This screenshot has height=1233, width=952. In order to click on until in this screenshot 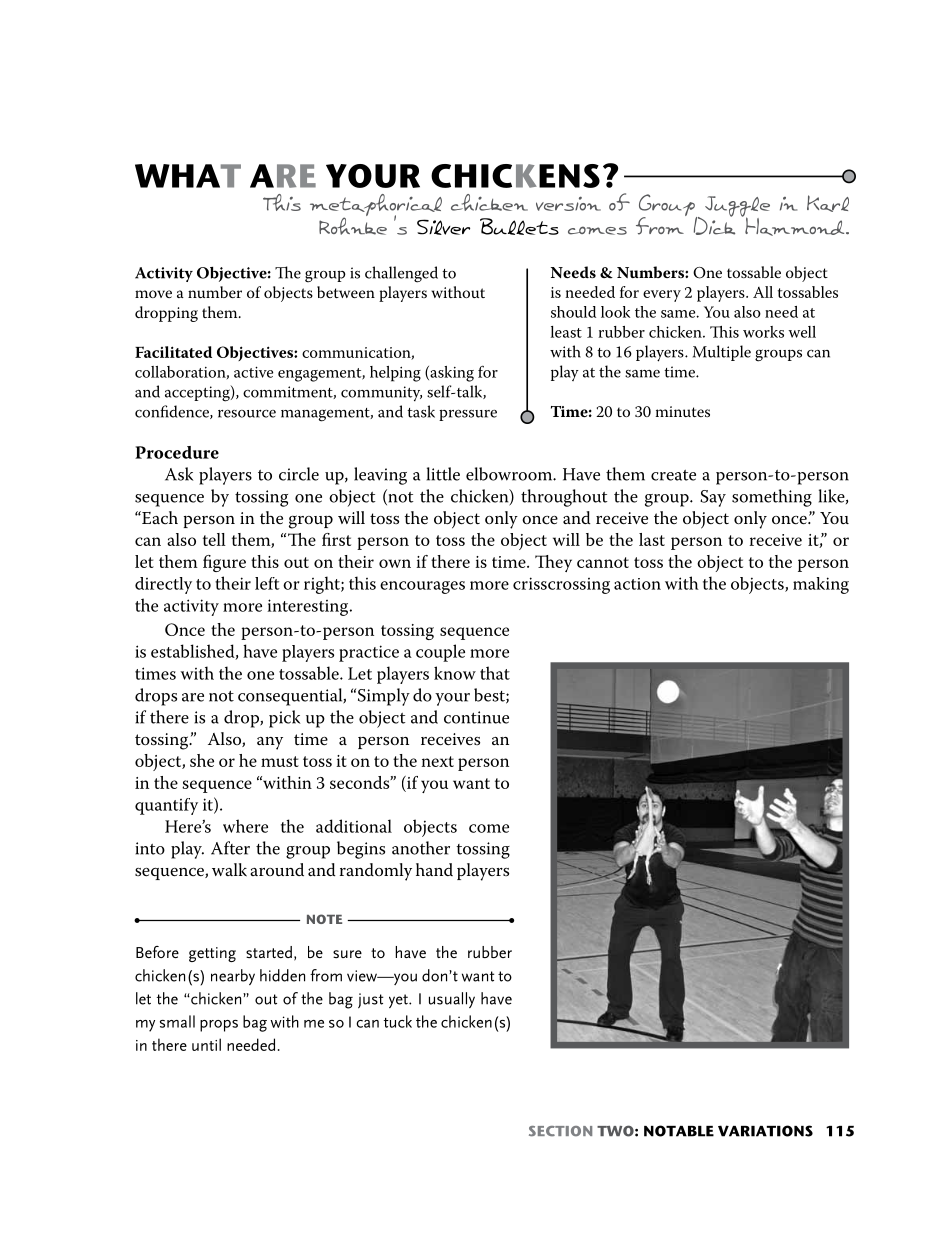, I will do `click(206, 1044)`.
